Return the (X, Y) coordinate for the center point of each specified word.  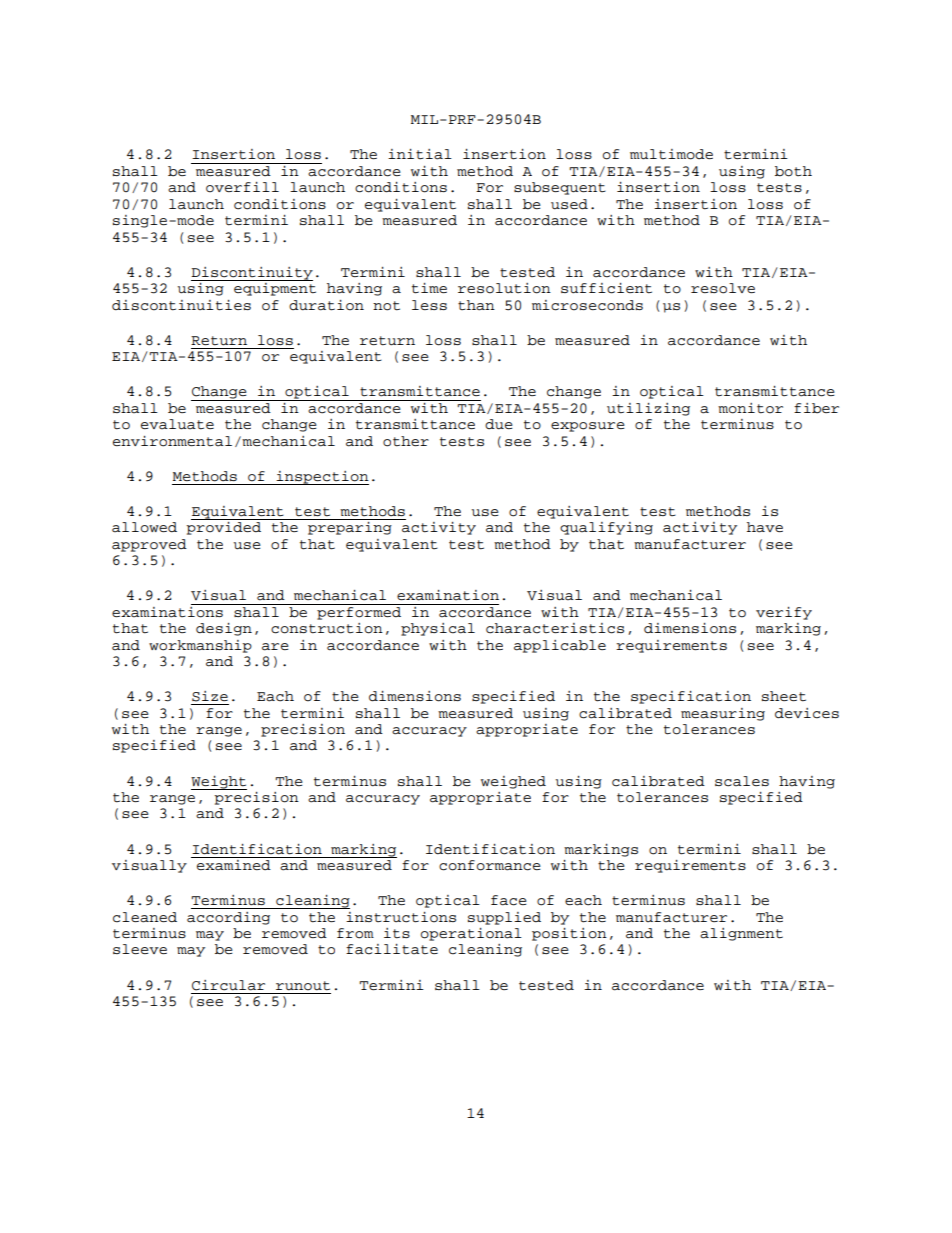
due (499, 424)
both (793, 171)
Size (210, 696)
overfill (242, 187)
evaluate (177, 424)
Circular (228, 985)
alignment (741, 934)
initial (420, 154)
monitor (750, 408)
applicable (560, 646)
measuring (723, 714)
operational (471, 934)
